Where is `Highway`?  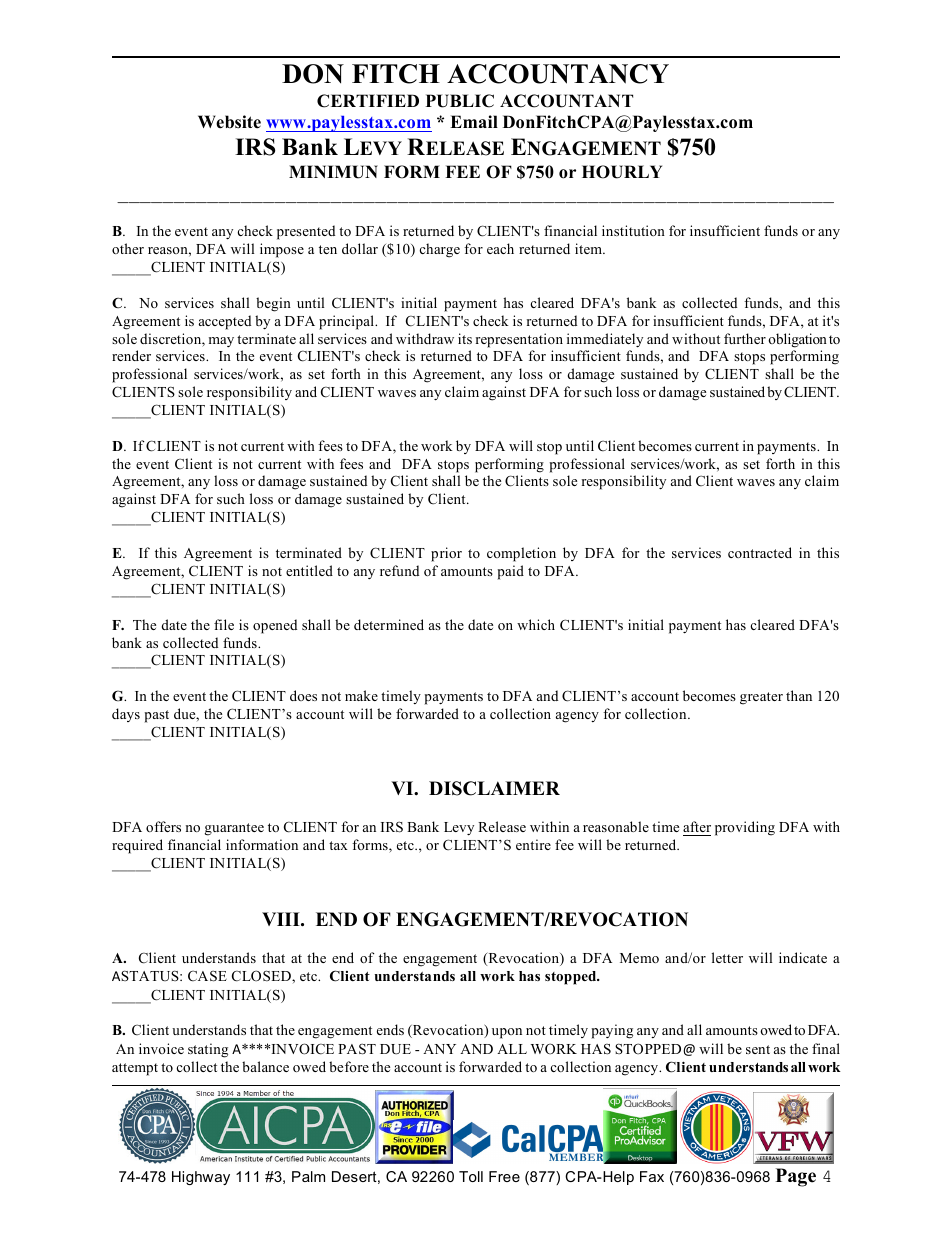
Highway is located at coordinates (201, 1178).
